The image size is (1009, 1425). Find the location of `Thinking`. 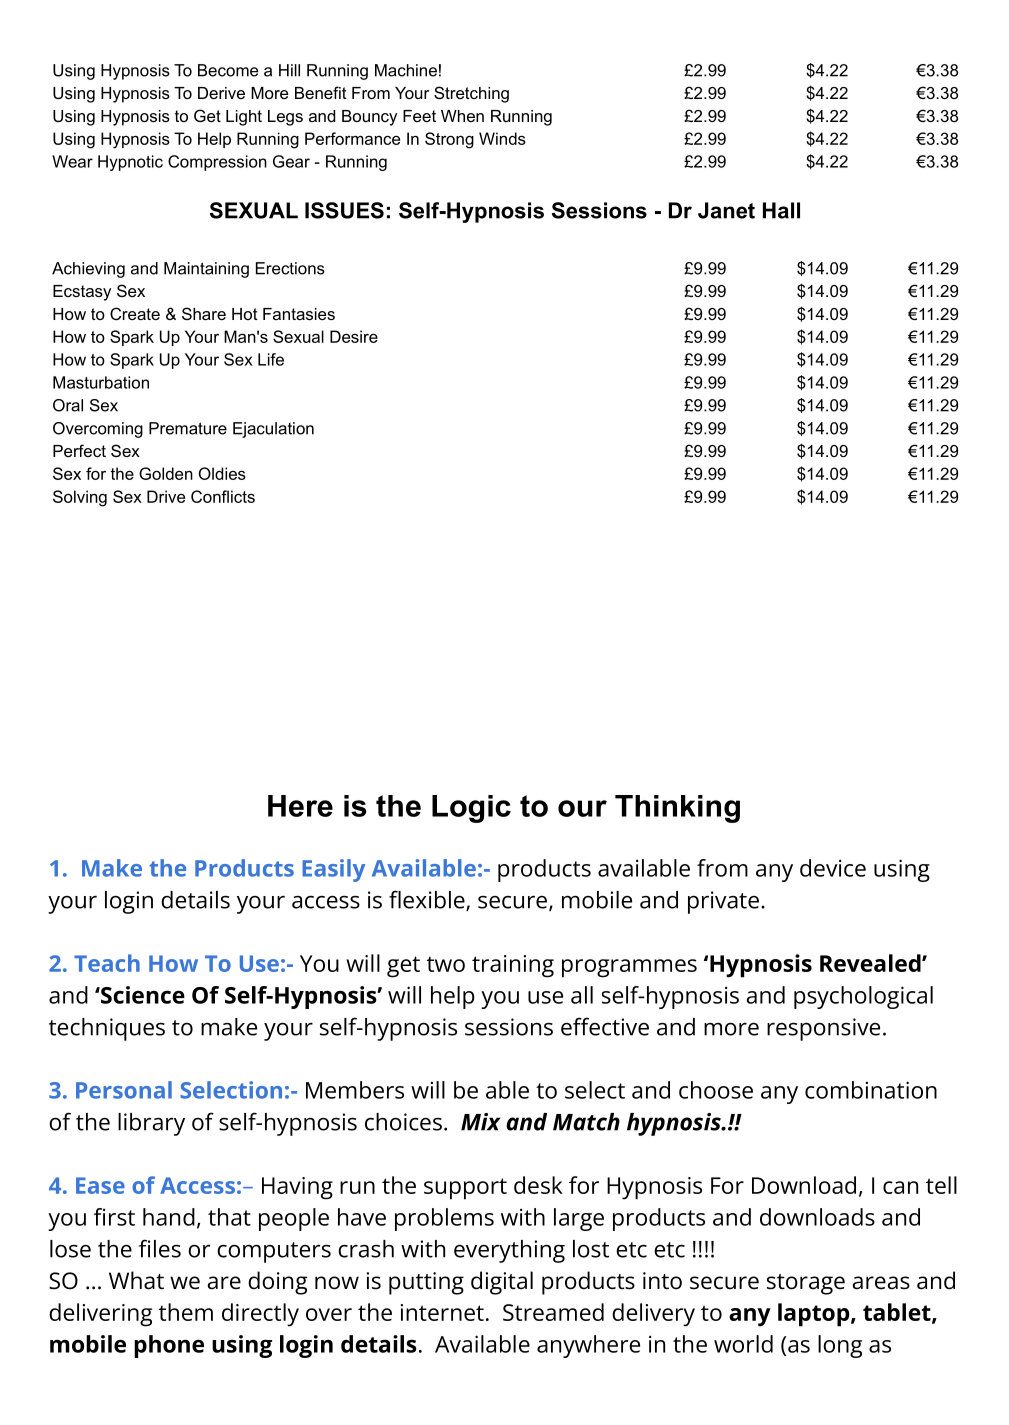

Thinking is located at coordinates (677, 809).
